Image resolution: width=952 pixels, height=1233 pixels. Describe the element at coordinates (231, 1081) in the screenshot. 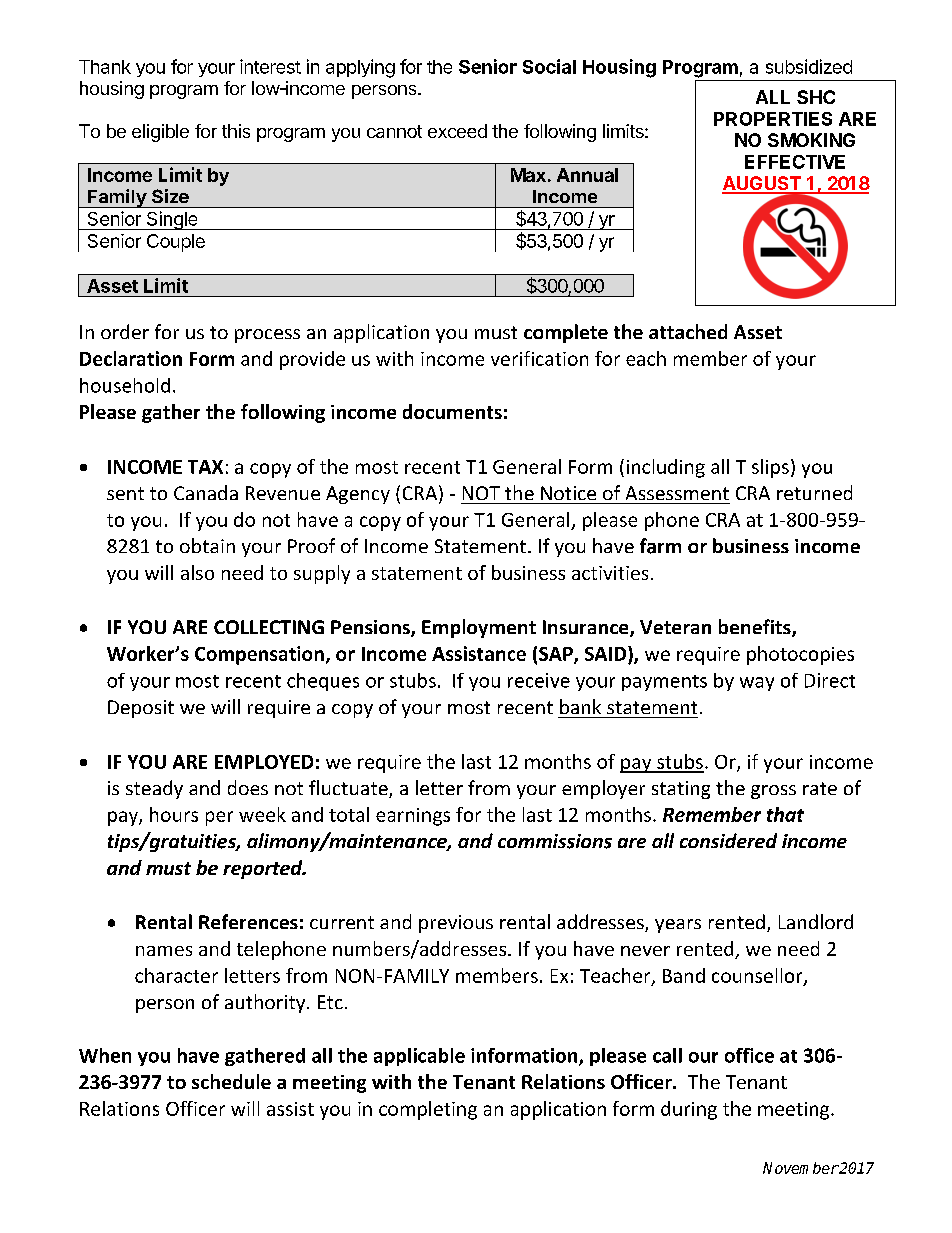

I see `schedule` at that location.
